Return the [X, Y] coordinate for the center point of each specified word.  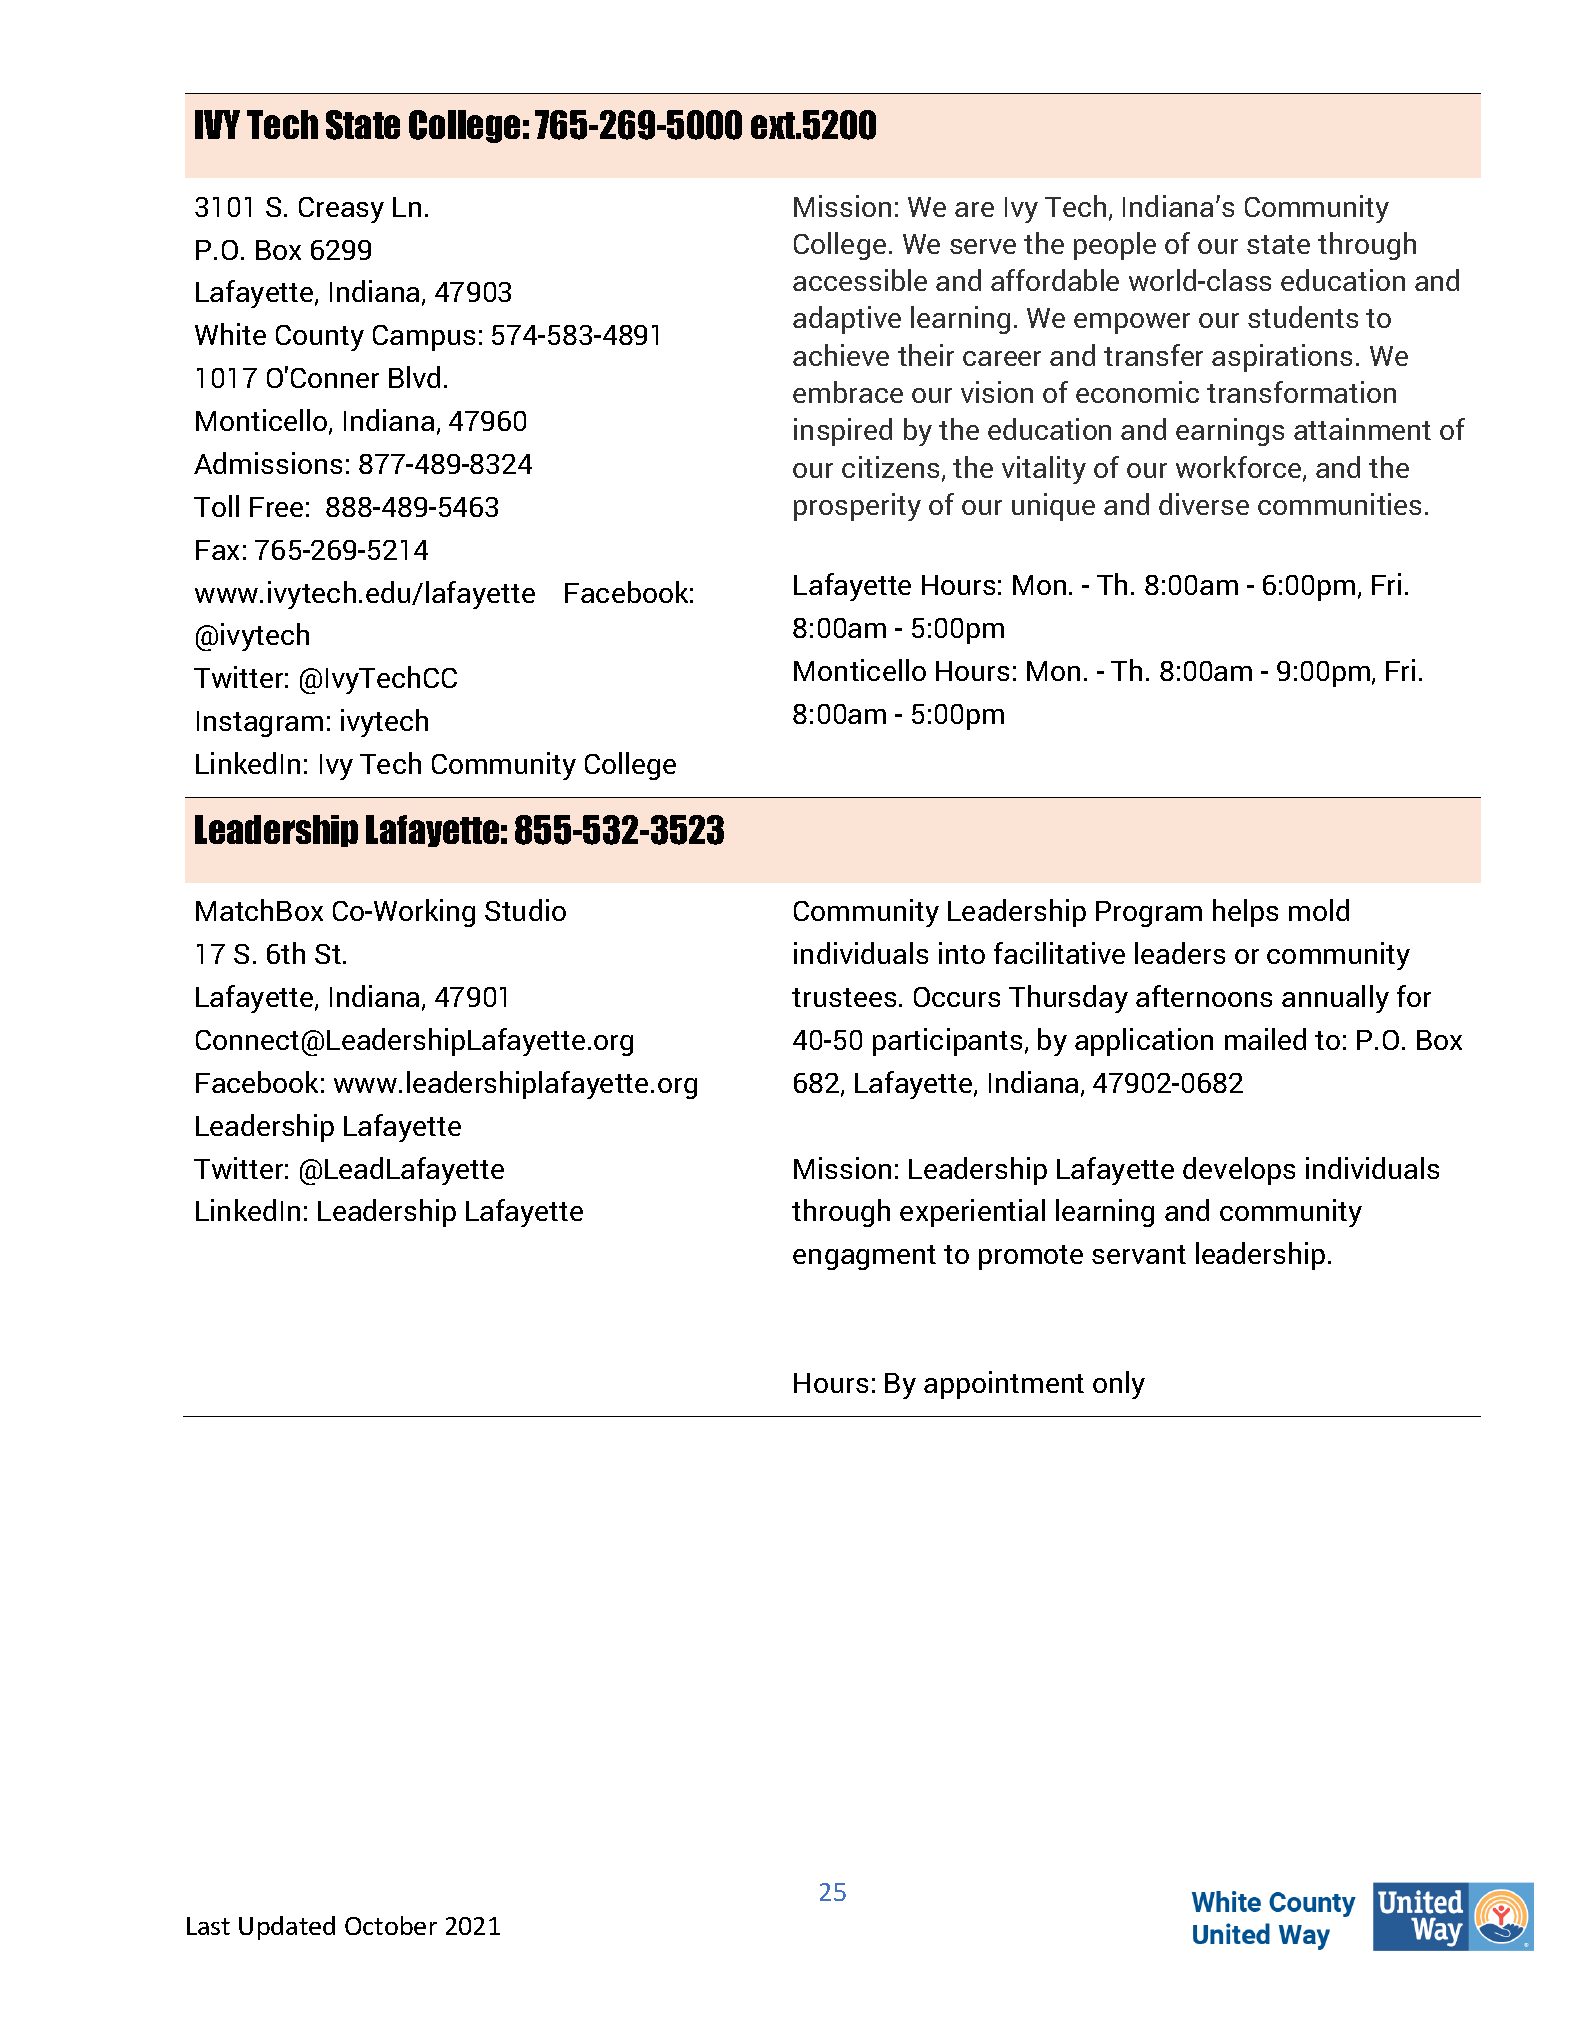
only [1119, 1385]
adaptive [847, 320]
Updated [287, 1928]
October [391, 1925]
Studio [525, 910]
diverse [1204, 504]
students [1303, 317]
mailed [1265, 1039]
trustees [844, 997]
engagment [864, 1257]
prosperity [857, 507]
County [320, 338]
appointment [1004, 1385]
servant [1139, 1254]
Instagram [260, 724]
